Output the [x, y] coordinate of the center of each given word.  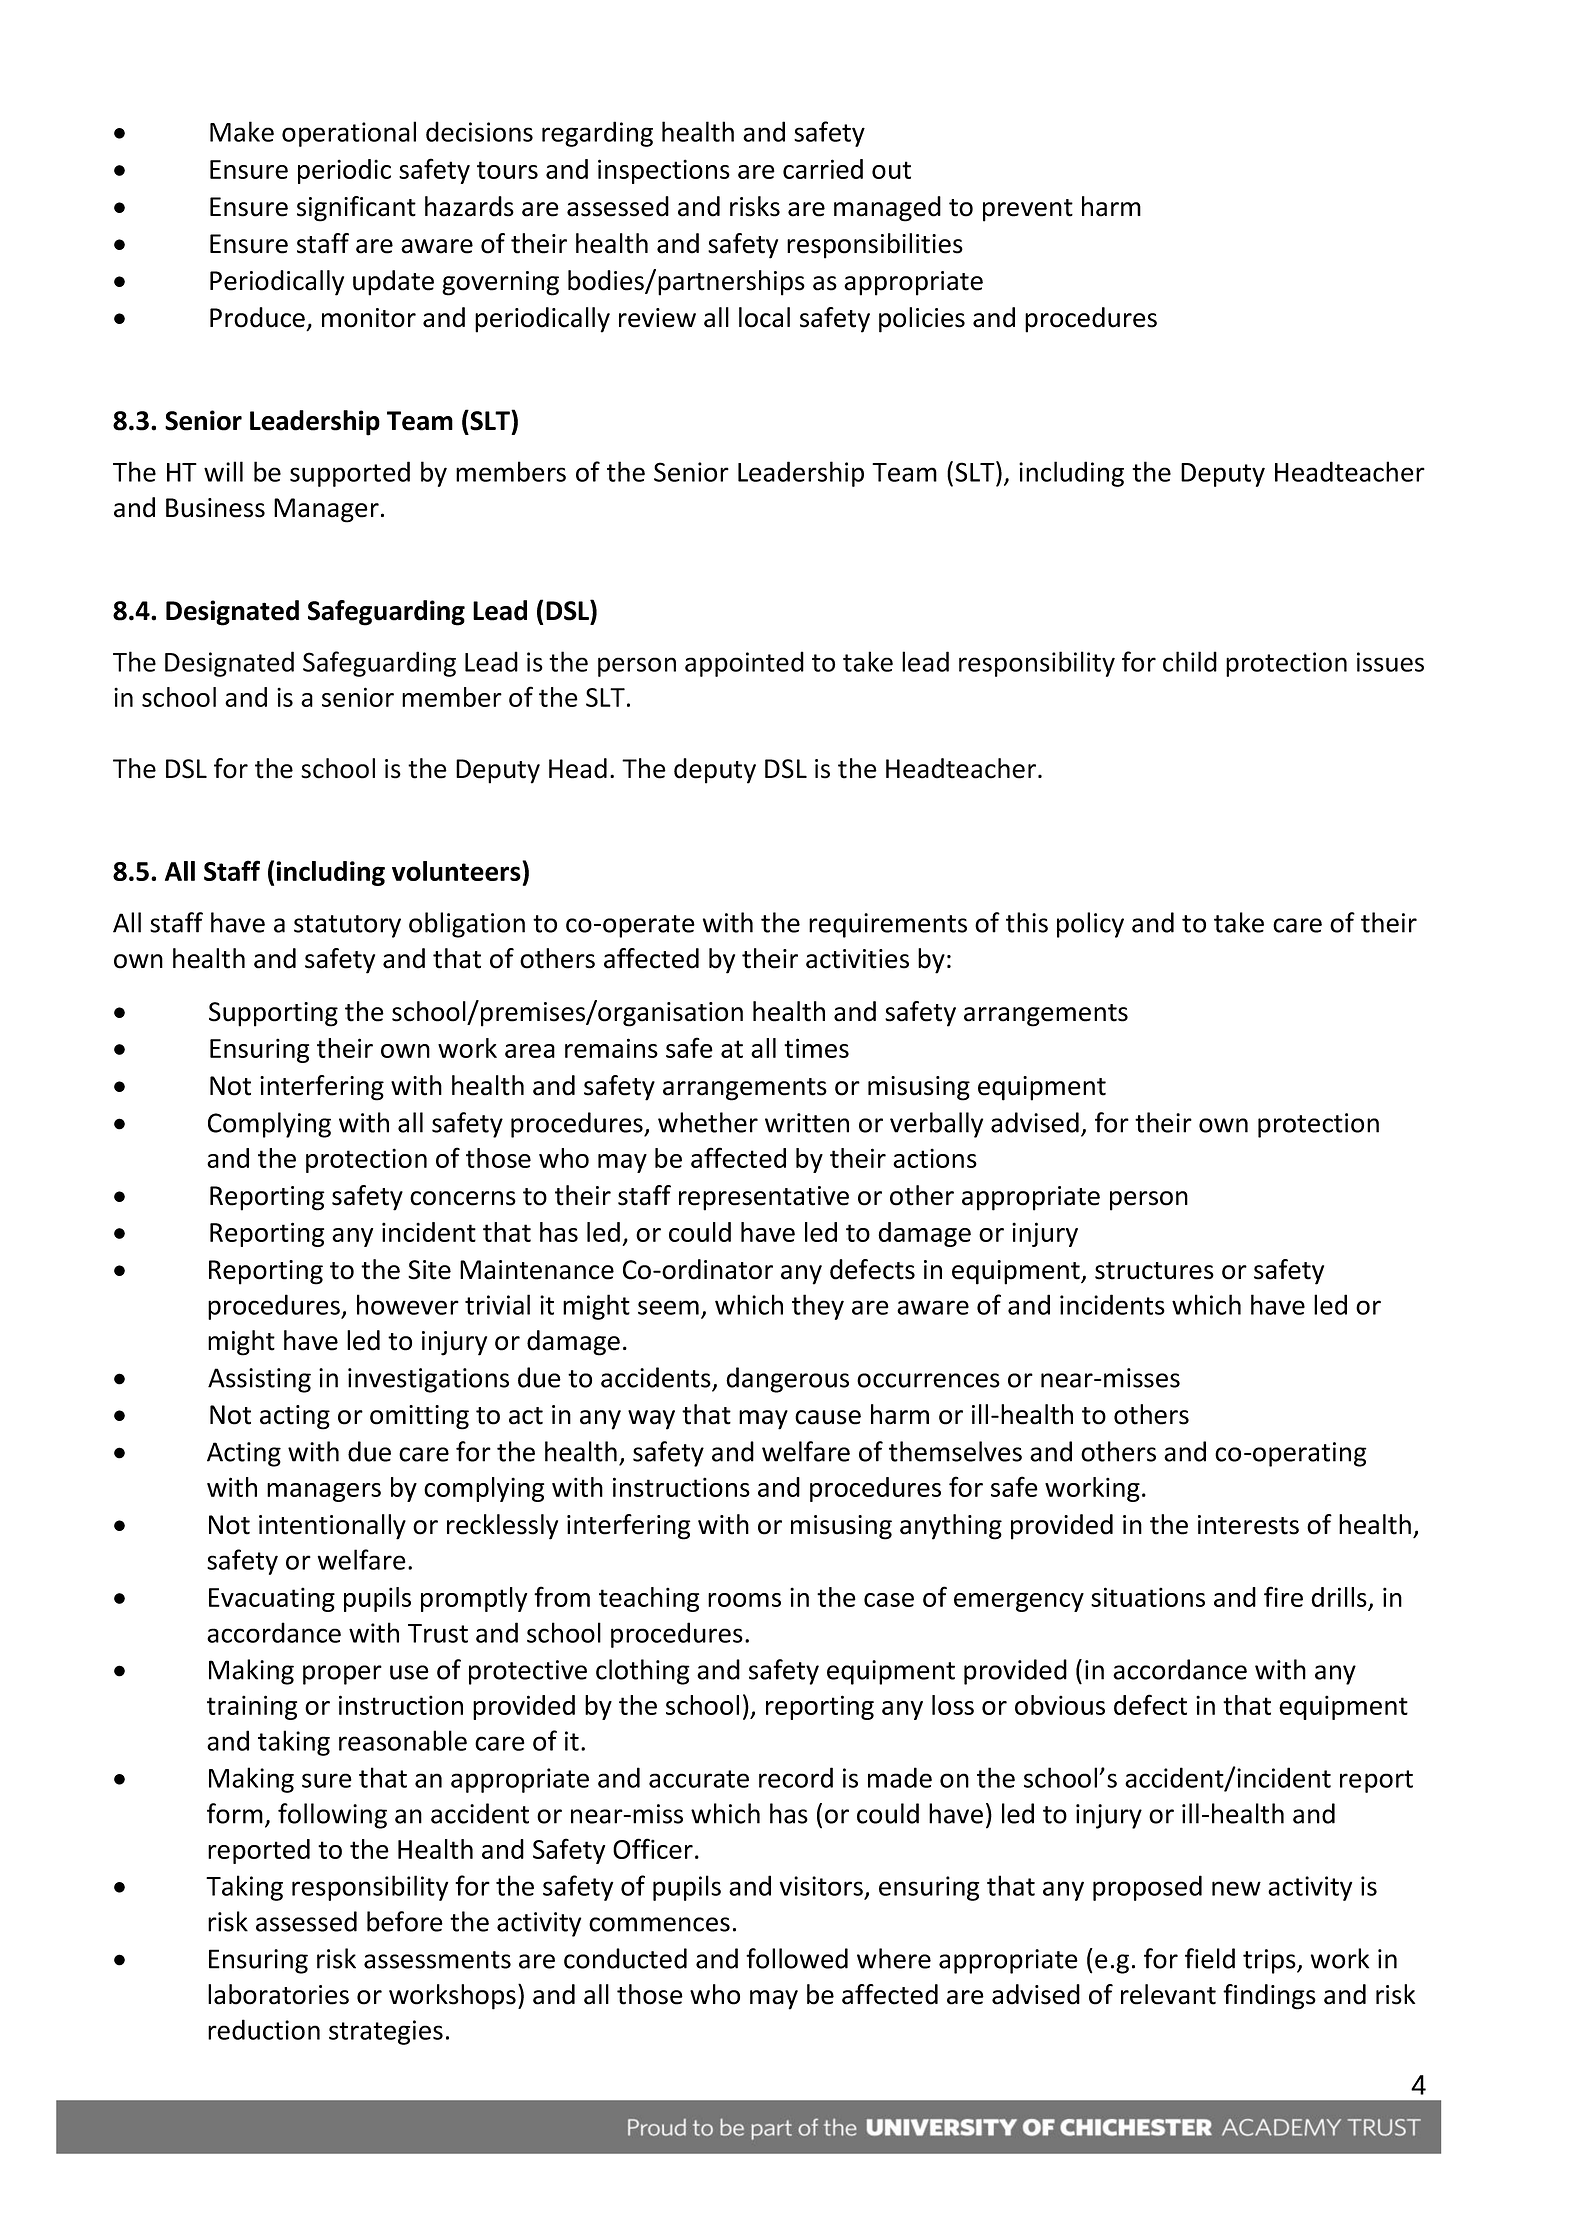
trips [1270, 1961]
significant [356, 209]
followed [797, 1958]
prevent [1028, 210]
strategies [386, 2032]
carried [823, 169]
